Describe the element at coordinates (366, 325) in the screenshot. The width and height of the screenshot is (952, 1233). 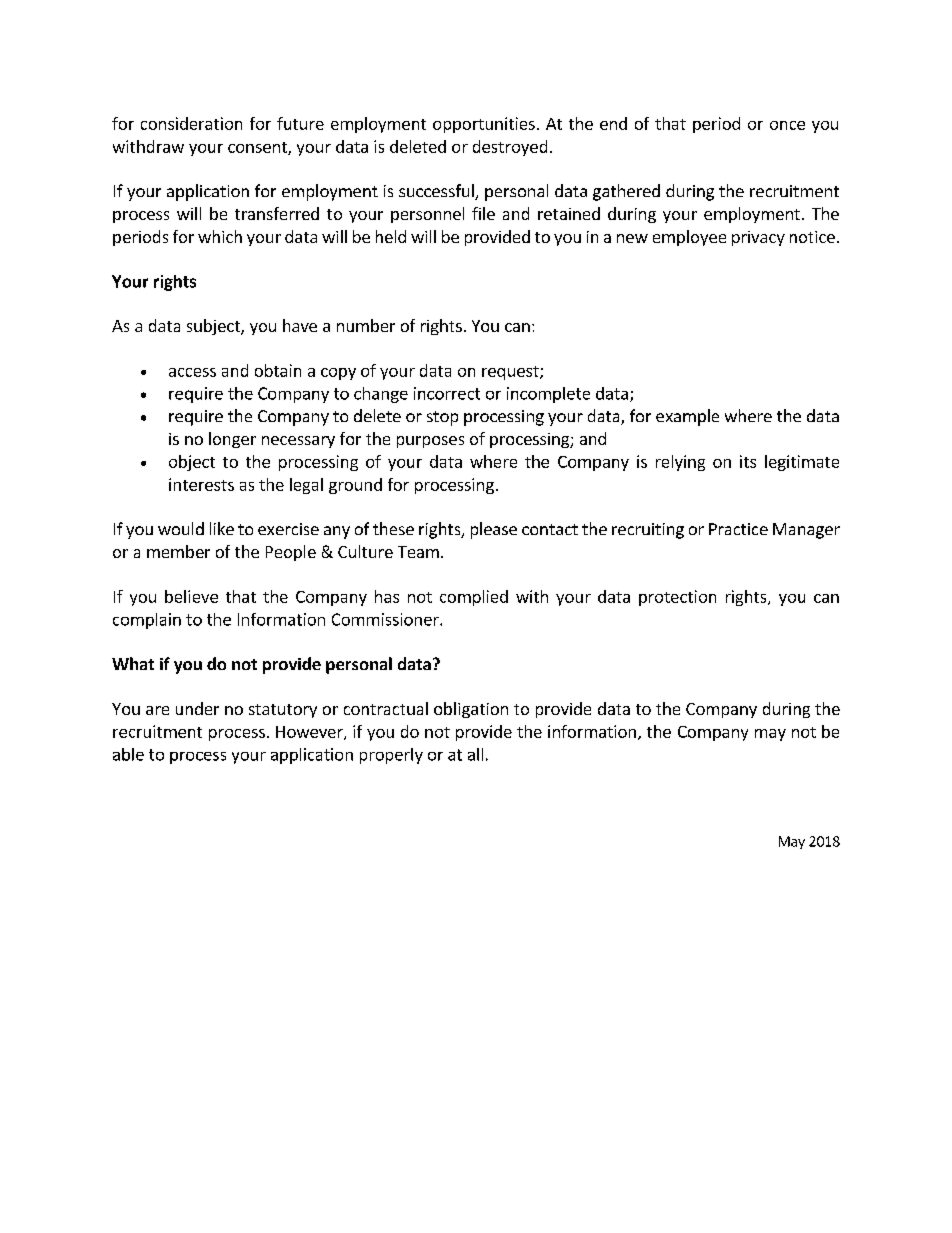
I see `number` at that location.
